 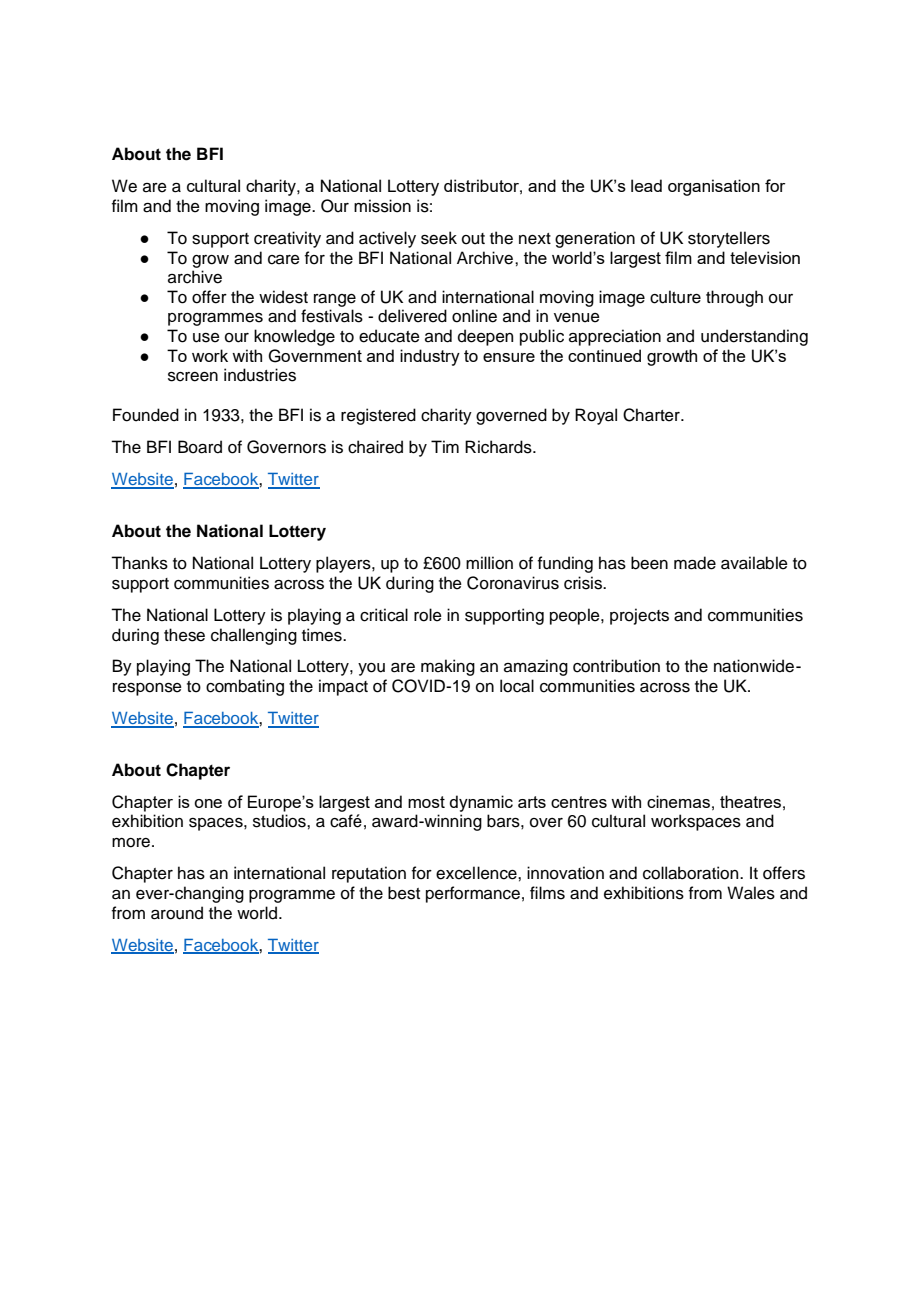 What do you see at coordinates (177, 913) in the document?
I see `around` at bounding box center [177, 913].
